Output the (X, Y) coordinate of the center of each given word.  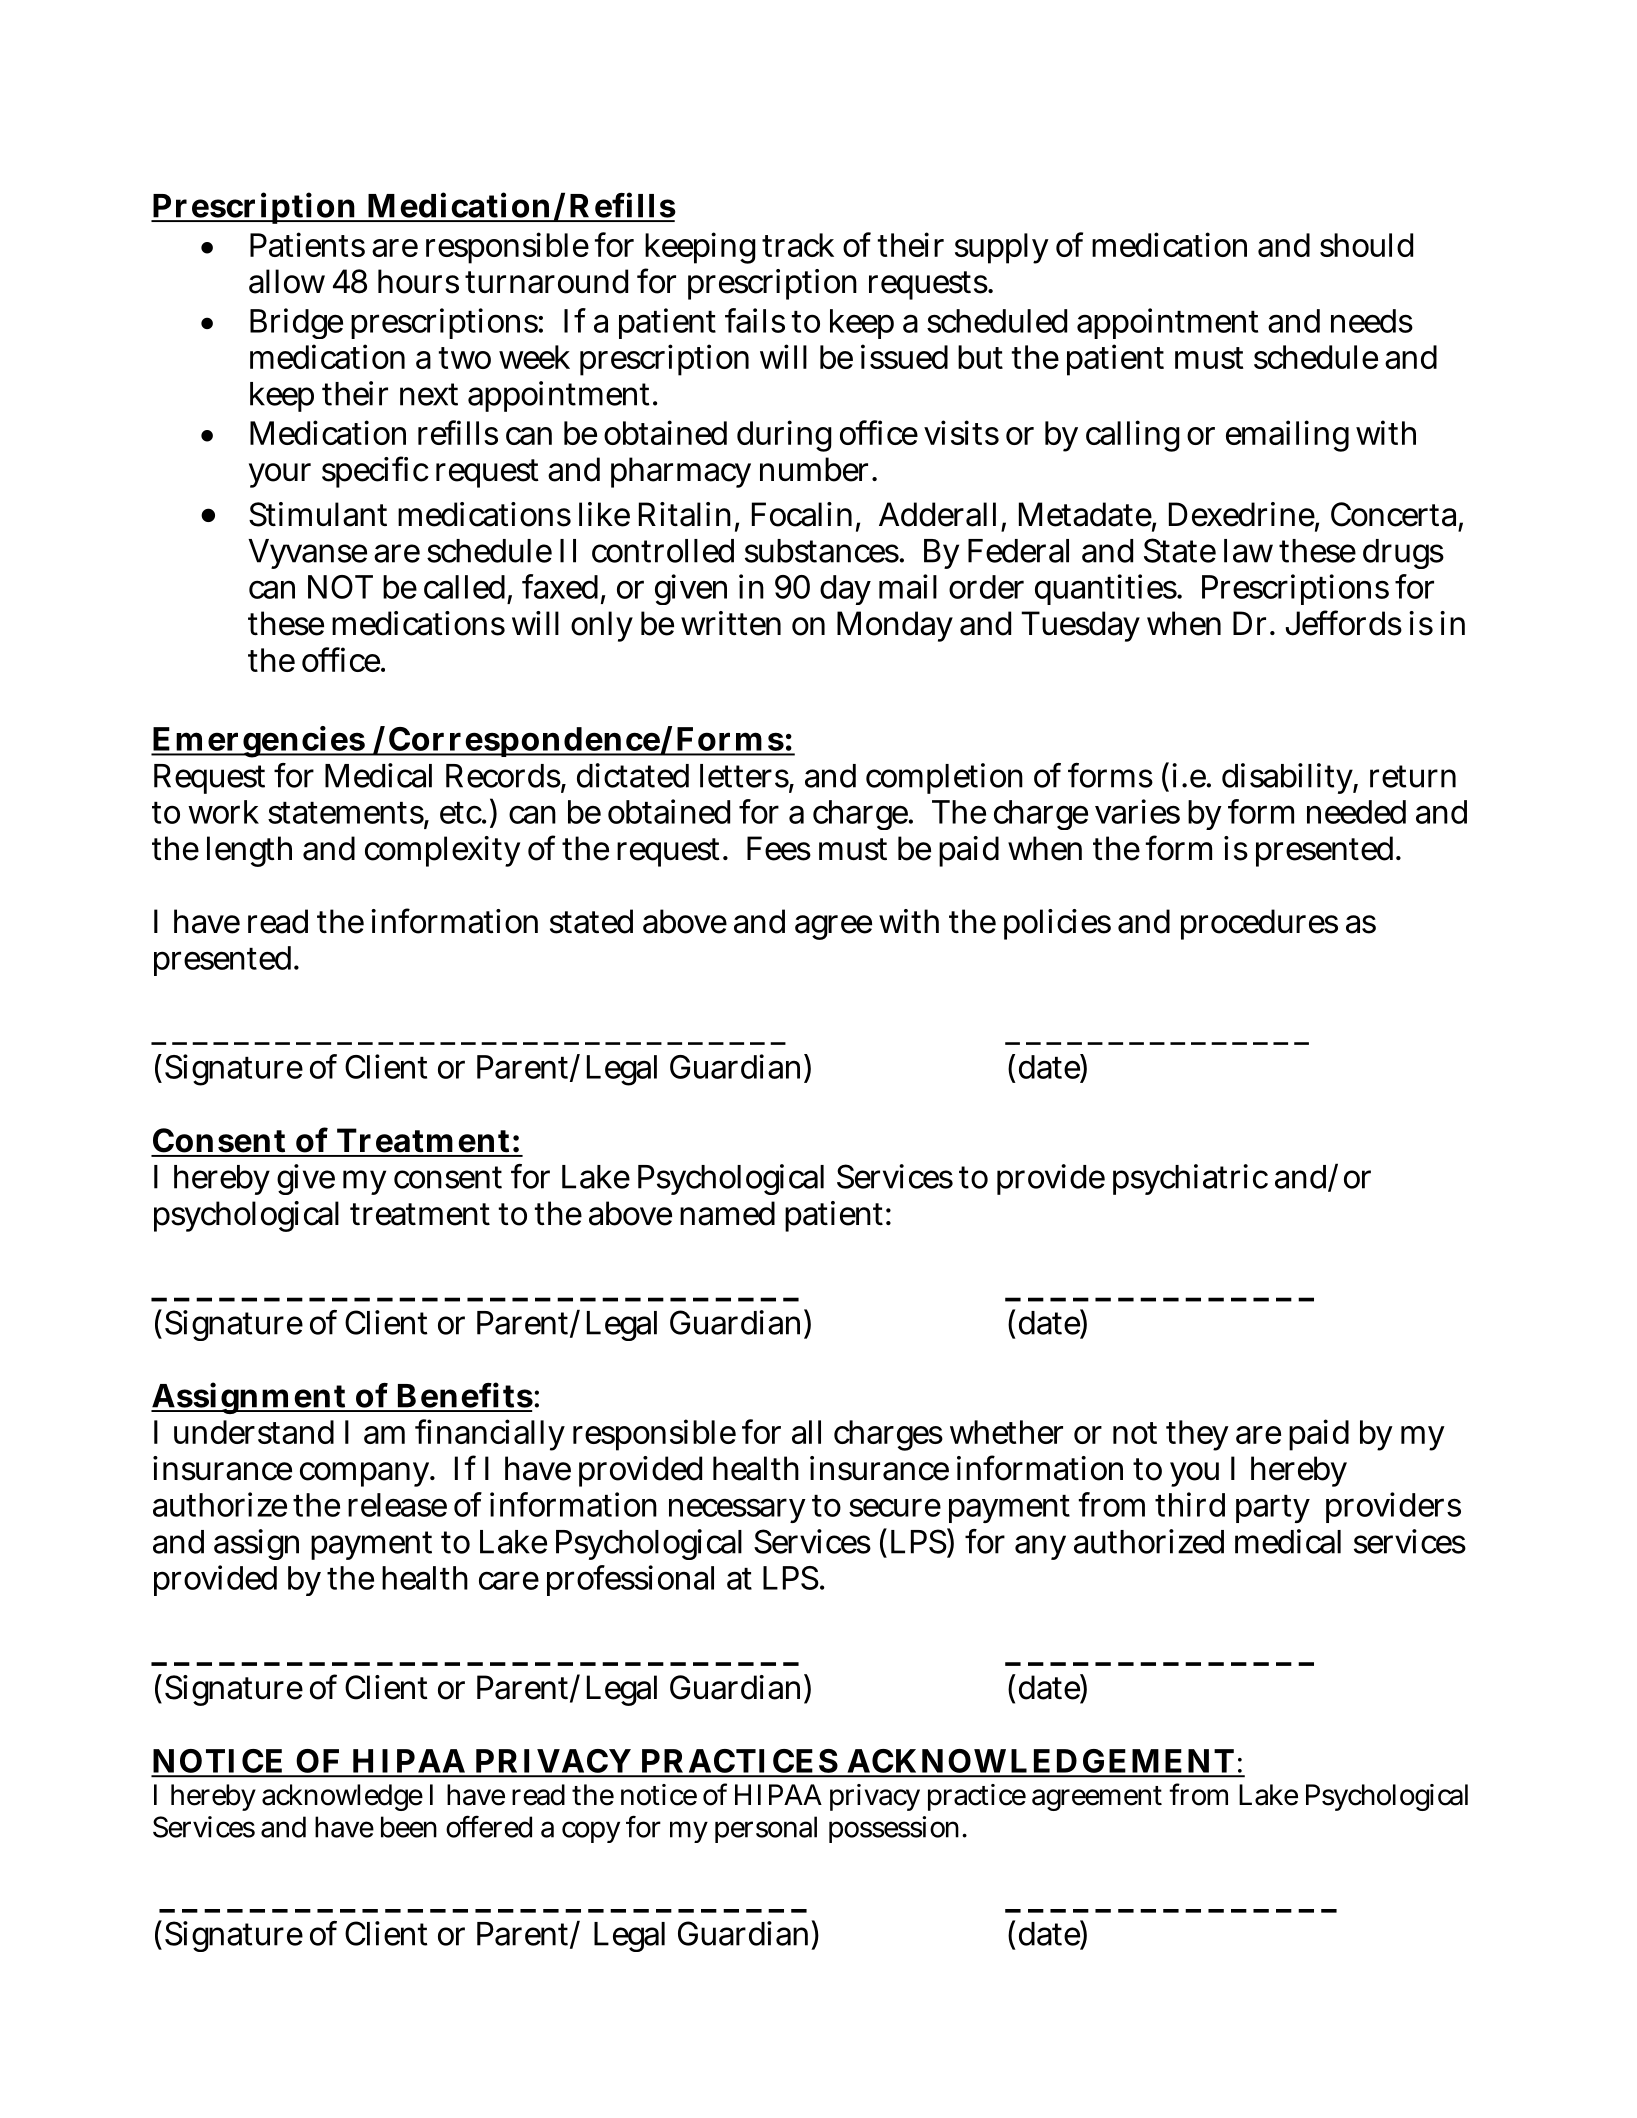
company (366, 1474)
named (727, 1213)
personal (766, 1829)
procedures (1259, 924)
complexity (442, 851)
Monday (895, 626)
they (1197, 1435)
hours (418, 281)
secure (895, 1507)
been (409, 1827)
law (1248, 551)
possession (896, 1829)
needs (1372, 321)
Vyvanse (307, 554)
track (798, 245)
